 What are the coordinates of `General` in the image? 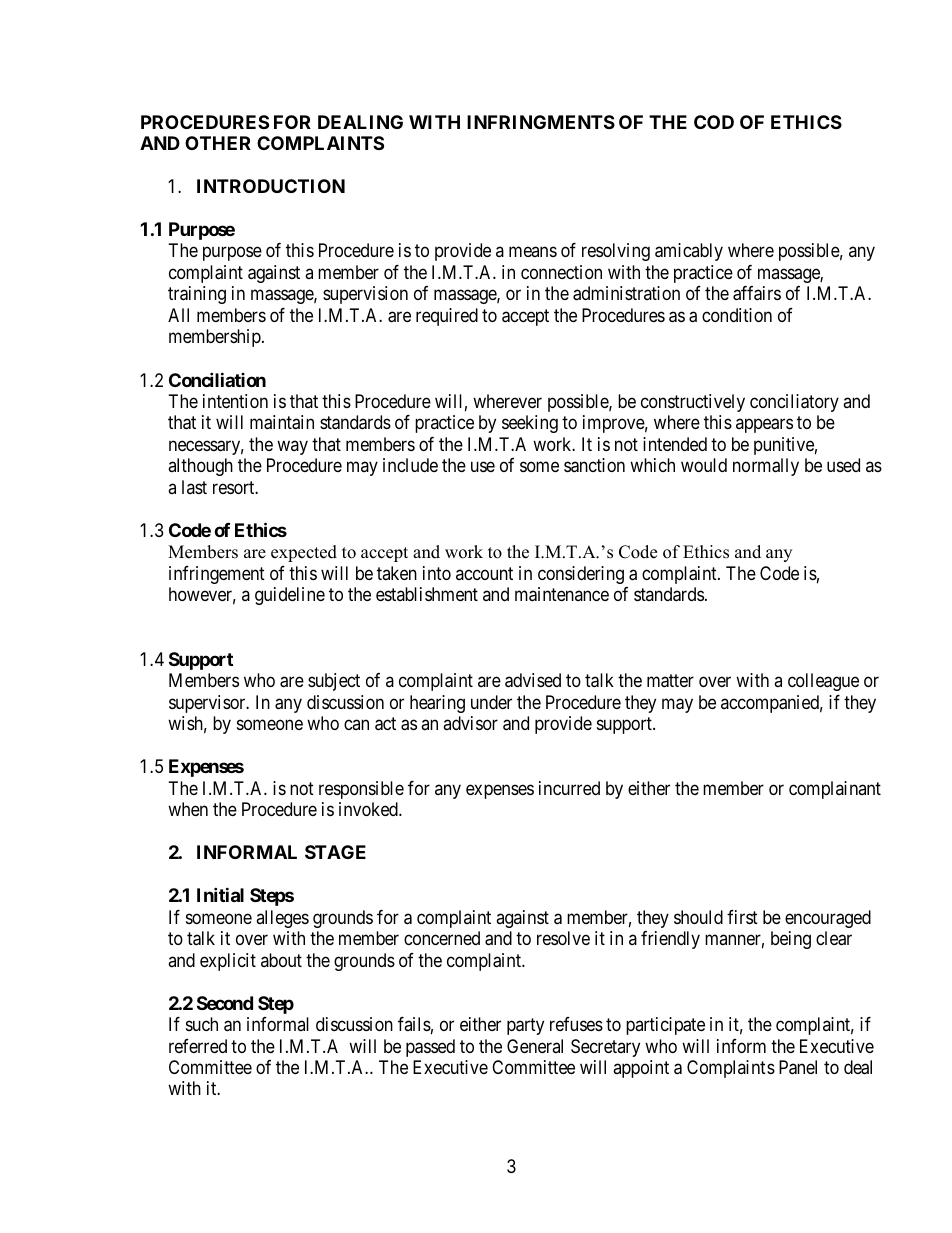 It's located at (535, 1046).
